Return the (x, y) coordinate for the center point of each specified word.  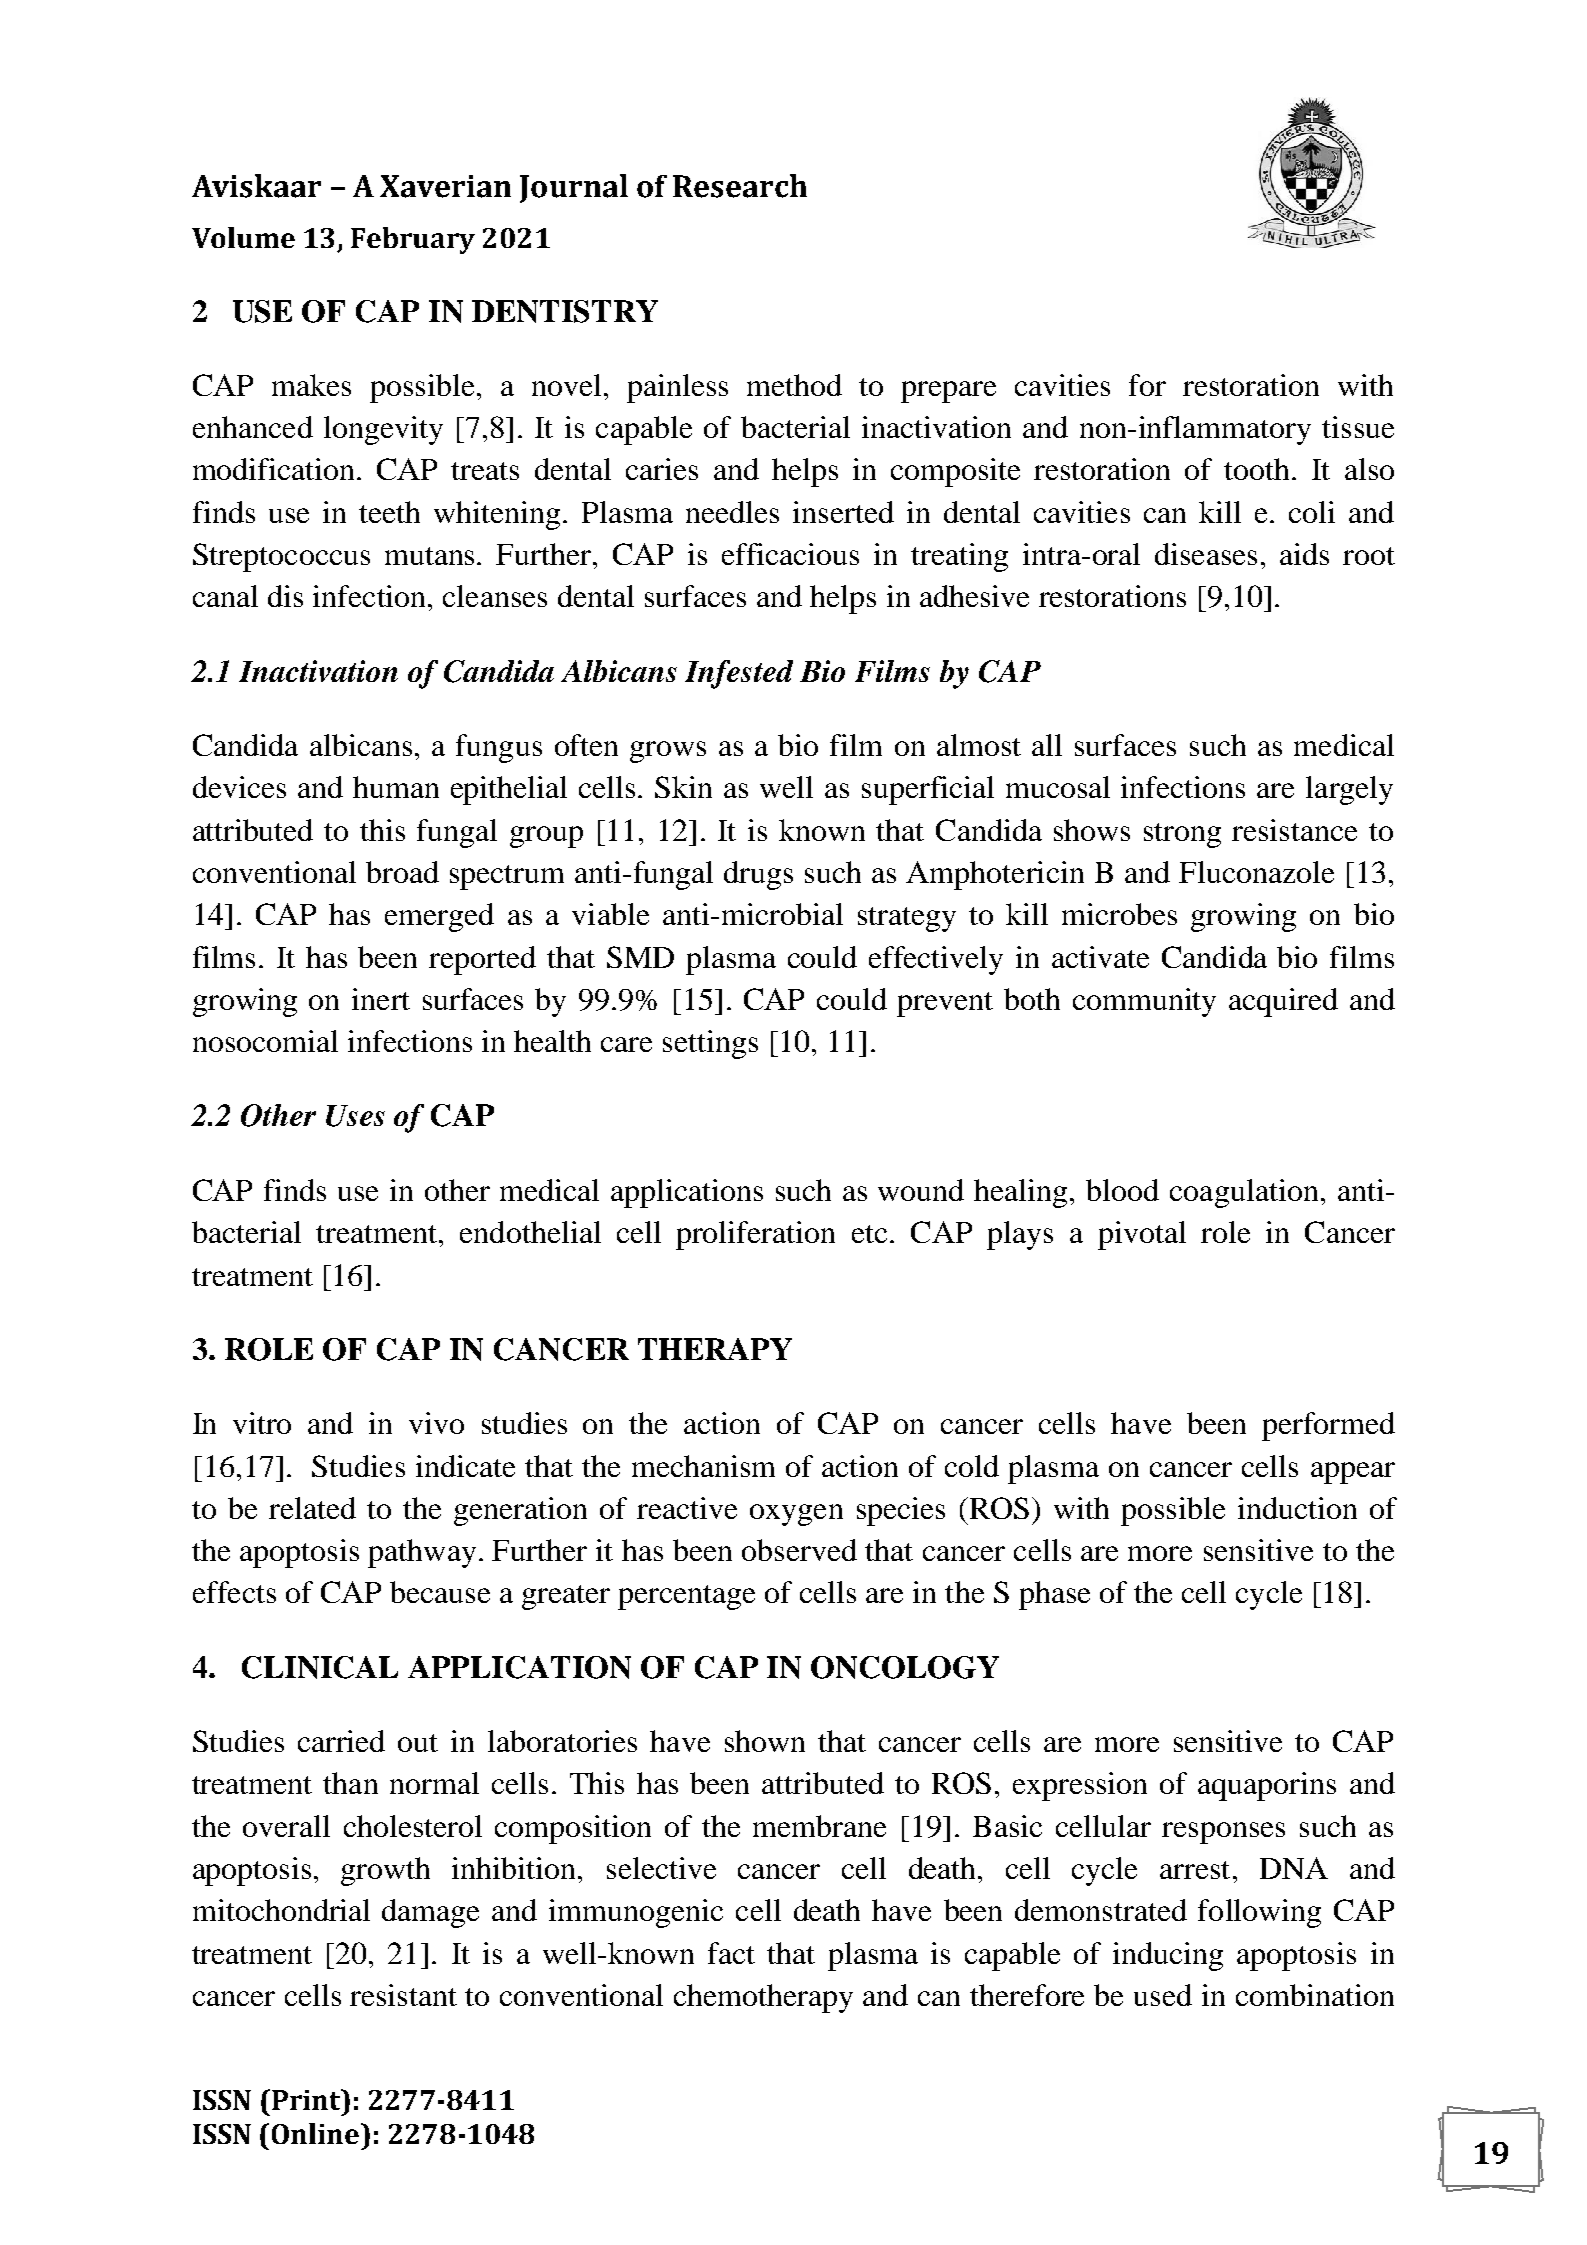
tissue (1358, 427)
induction (1297, 1508)
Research (740, 186)
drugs (758, 875)
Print (307, 2099)
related (312, 1508)
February (413, 240)
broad (402, 872)
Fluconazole (1256, 872)
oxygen (796, 1515)
